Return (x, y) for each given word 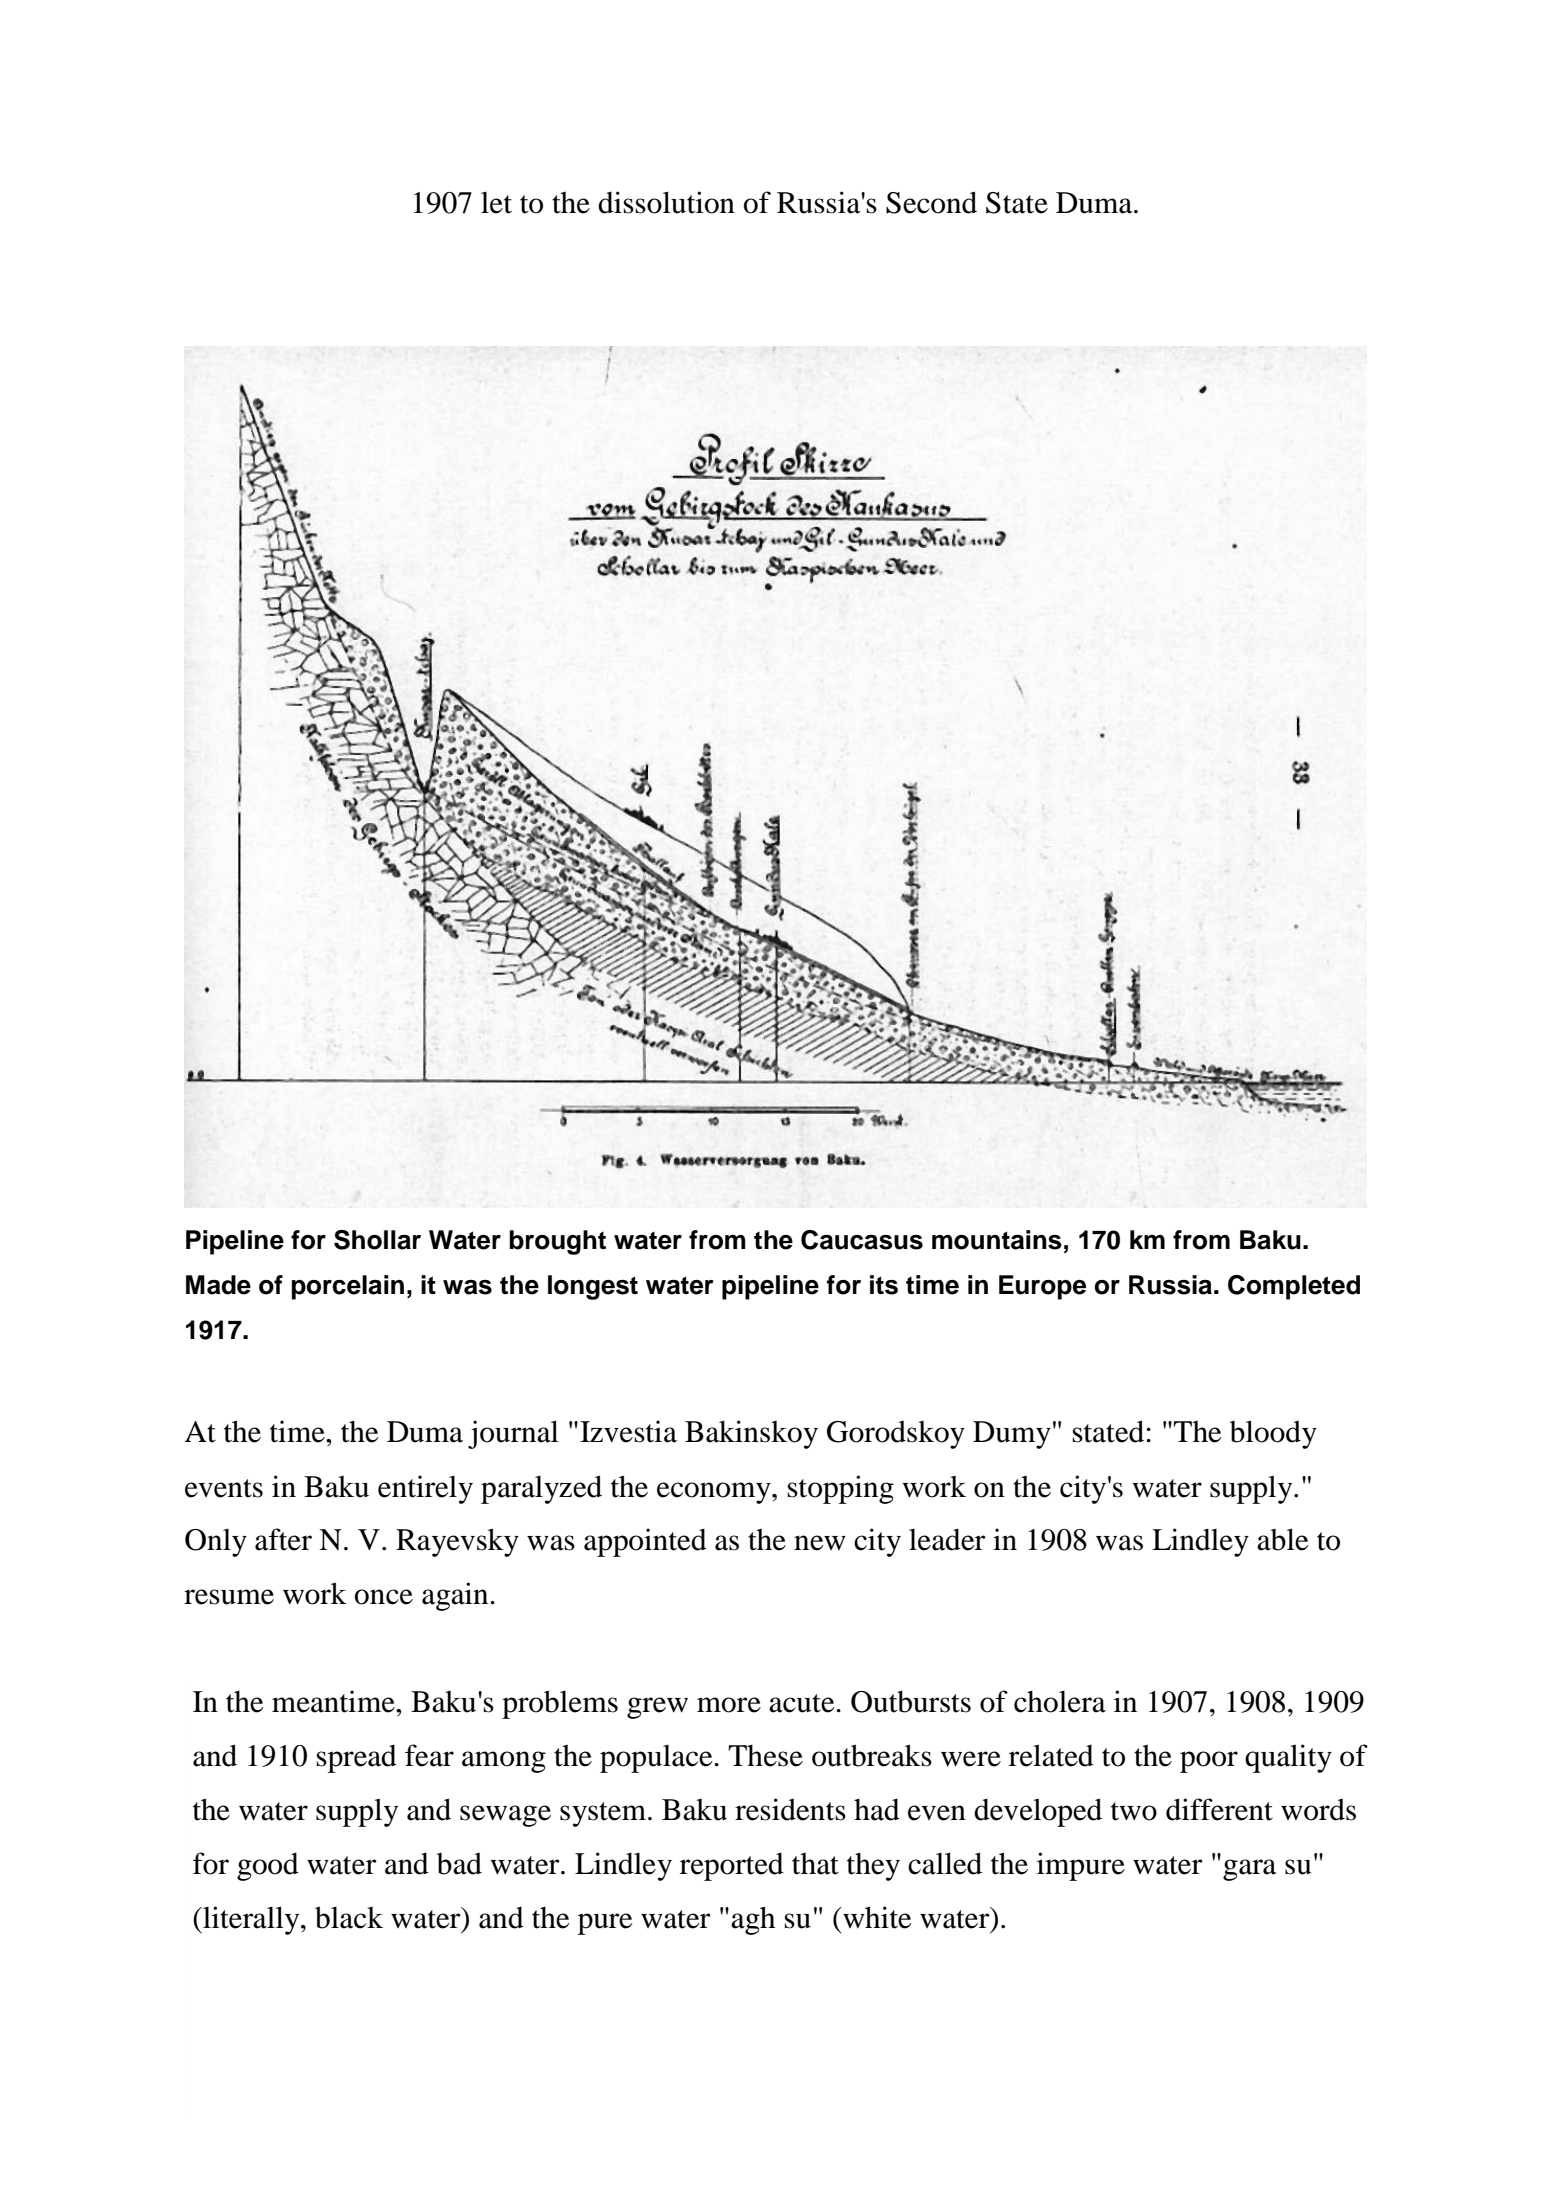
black (349, 1917)
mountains (997, 1240)
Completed (1294, 1287)
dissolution (666, 202)
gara (1250, 1870)
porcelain (348, 1287)
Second (931, 202)
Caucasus (862, 1240)
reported (732, 1867)
